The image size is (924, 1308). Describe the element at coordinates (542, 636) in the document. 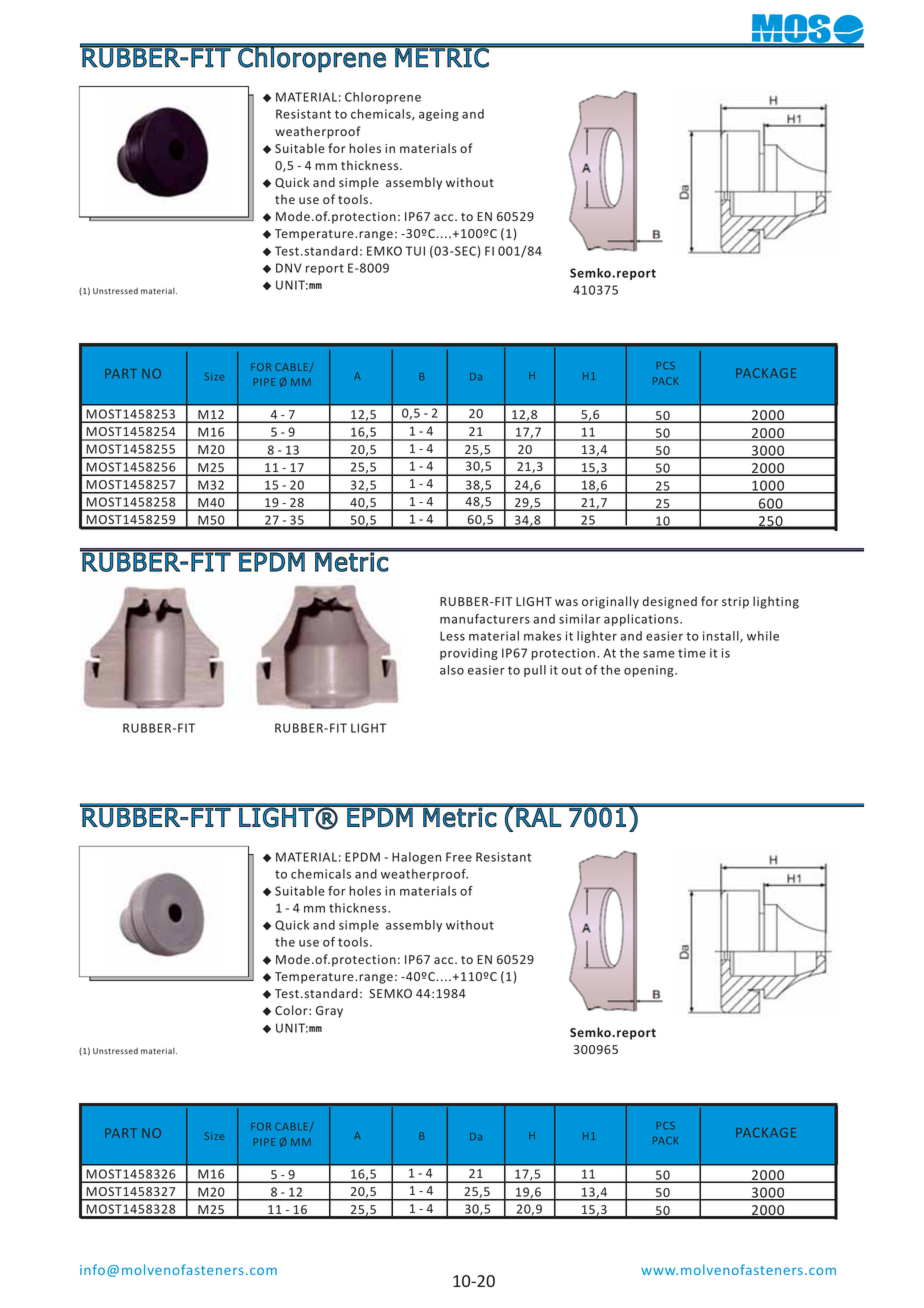

I see `makes` at that location.
